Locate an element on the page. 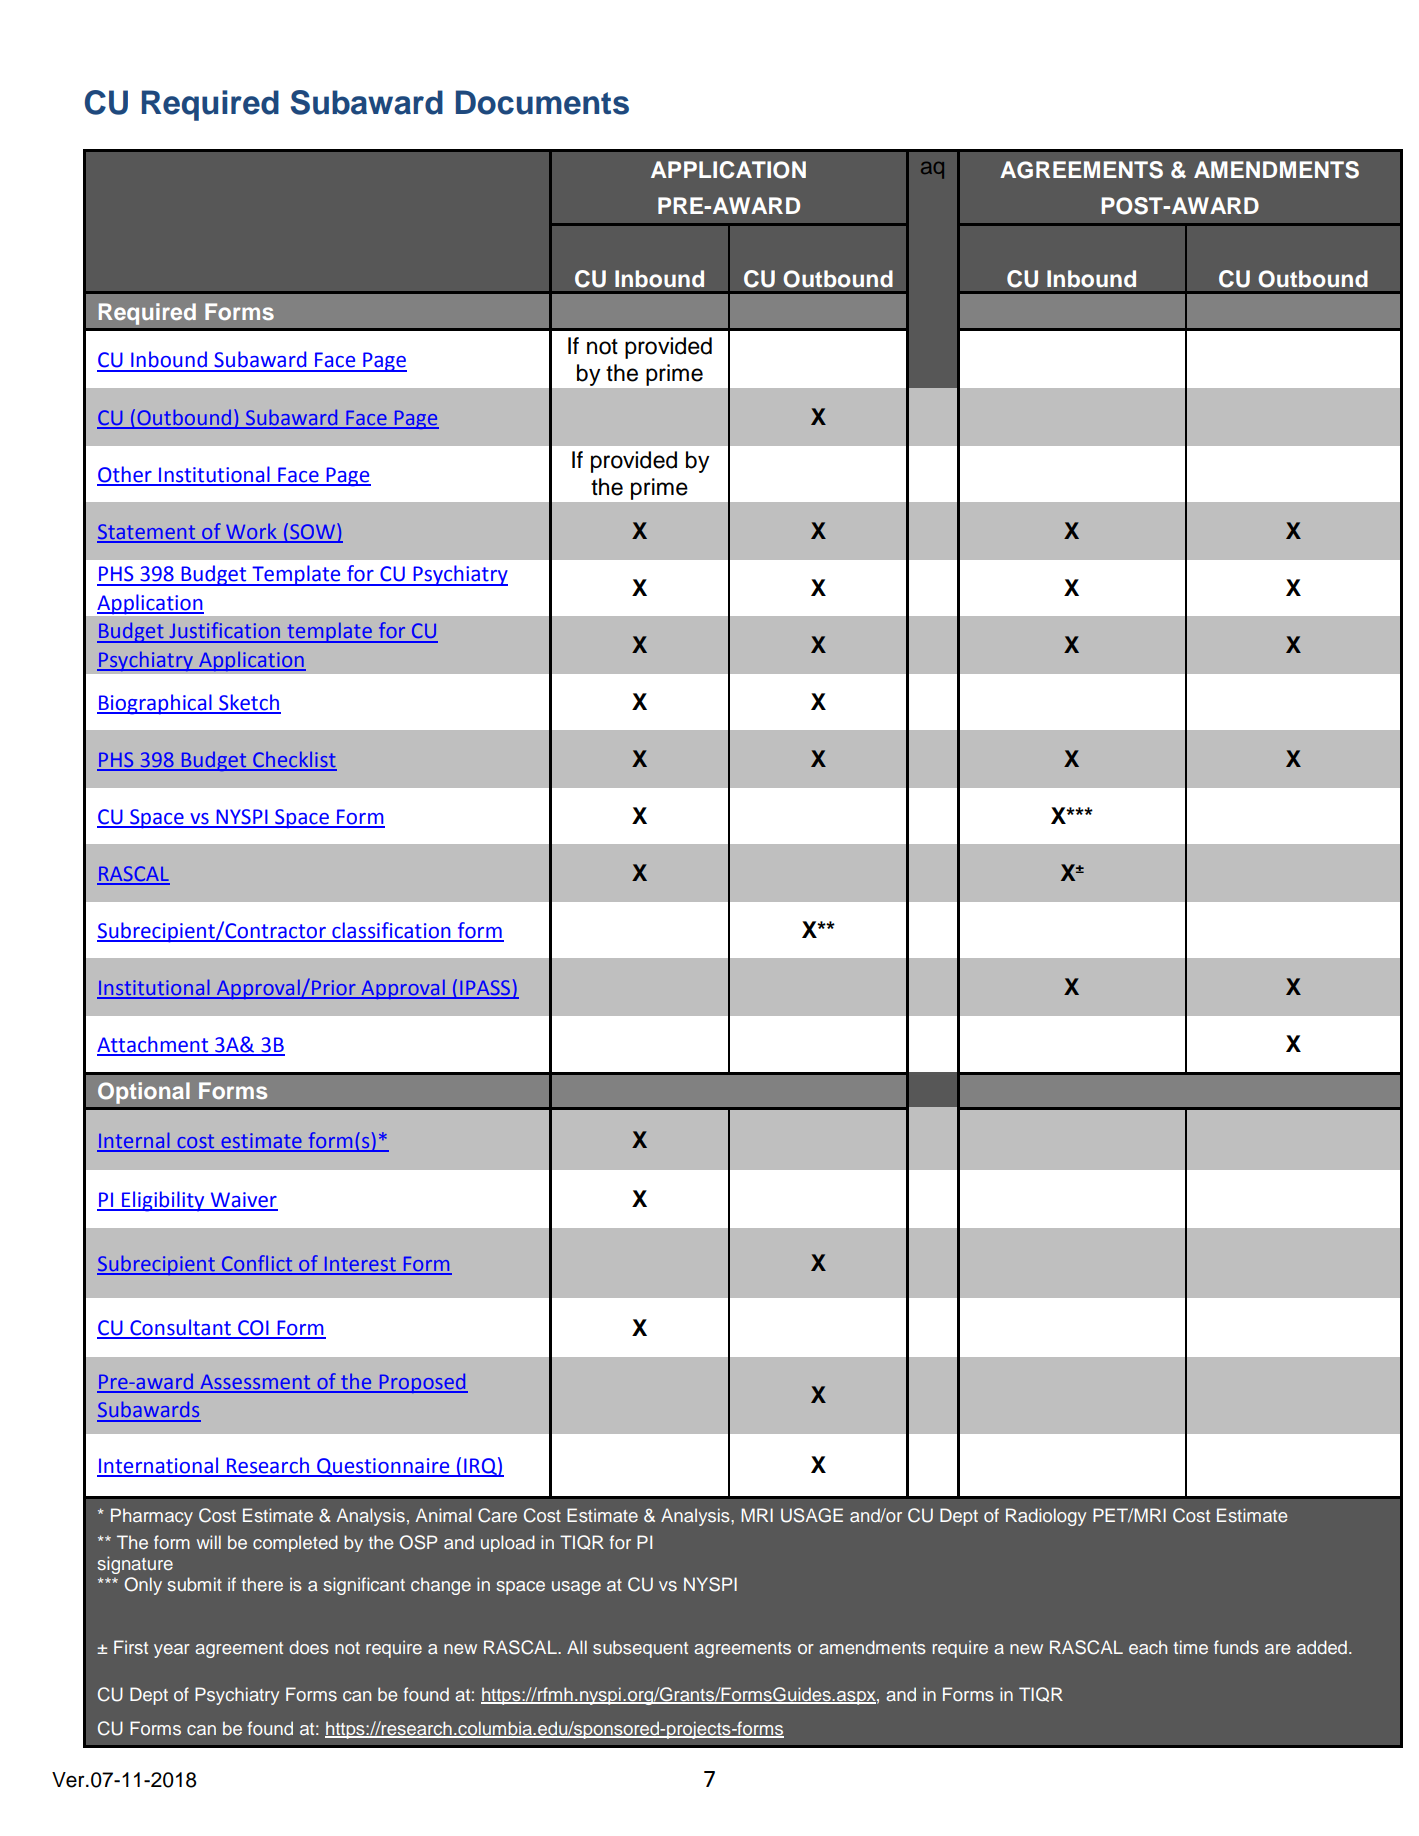 Image resolution: width=1419 pixels, height=1836 pixels. Radiology is located at coordinates (1046, 1517).
